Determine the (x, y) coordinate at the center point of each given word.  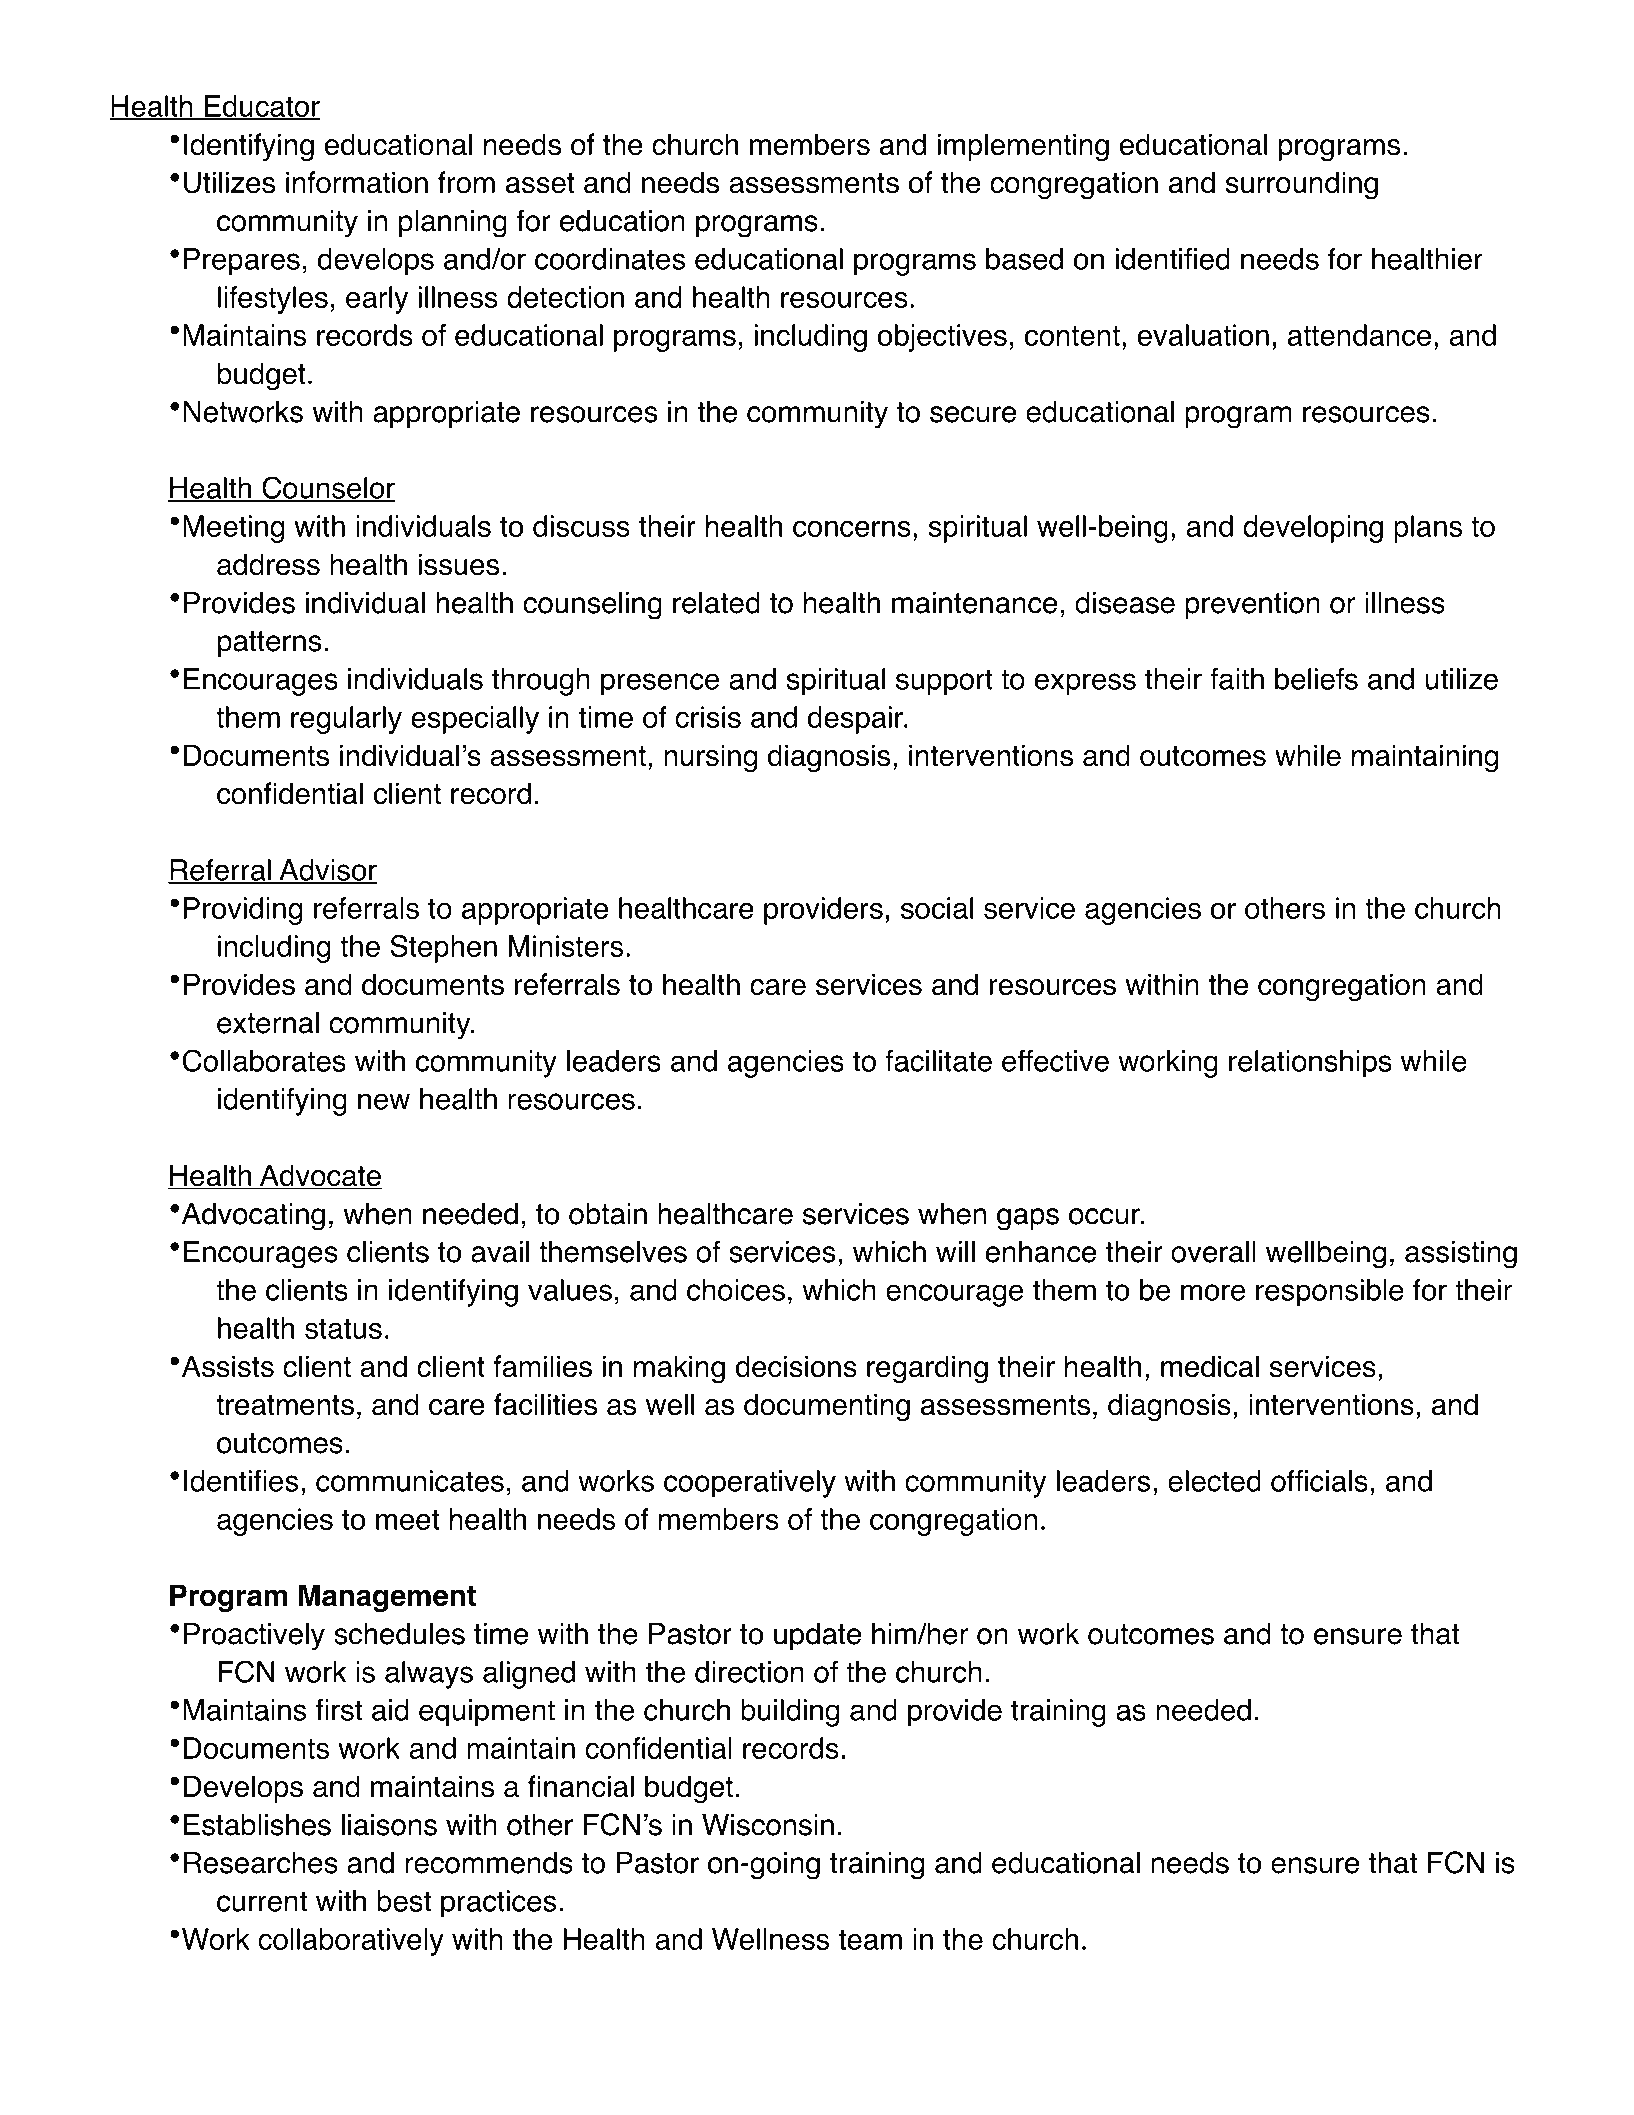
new (384, 1101)
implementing (1023, 147)
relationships (1310, 1064)
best (404, 1901)
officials (1319, 1481)
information (357, 182)
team (870, 1940)
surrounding (1301, 185)
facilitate (938, 1061)
